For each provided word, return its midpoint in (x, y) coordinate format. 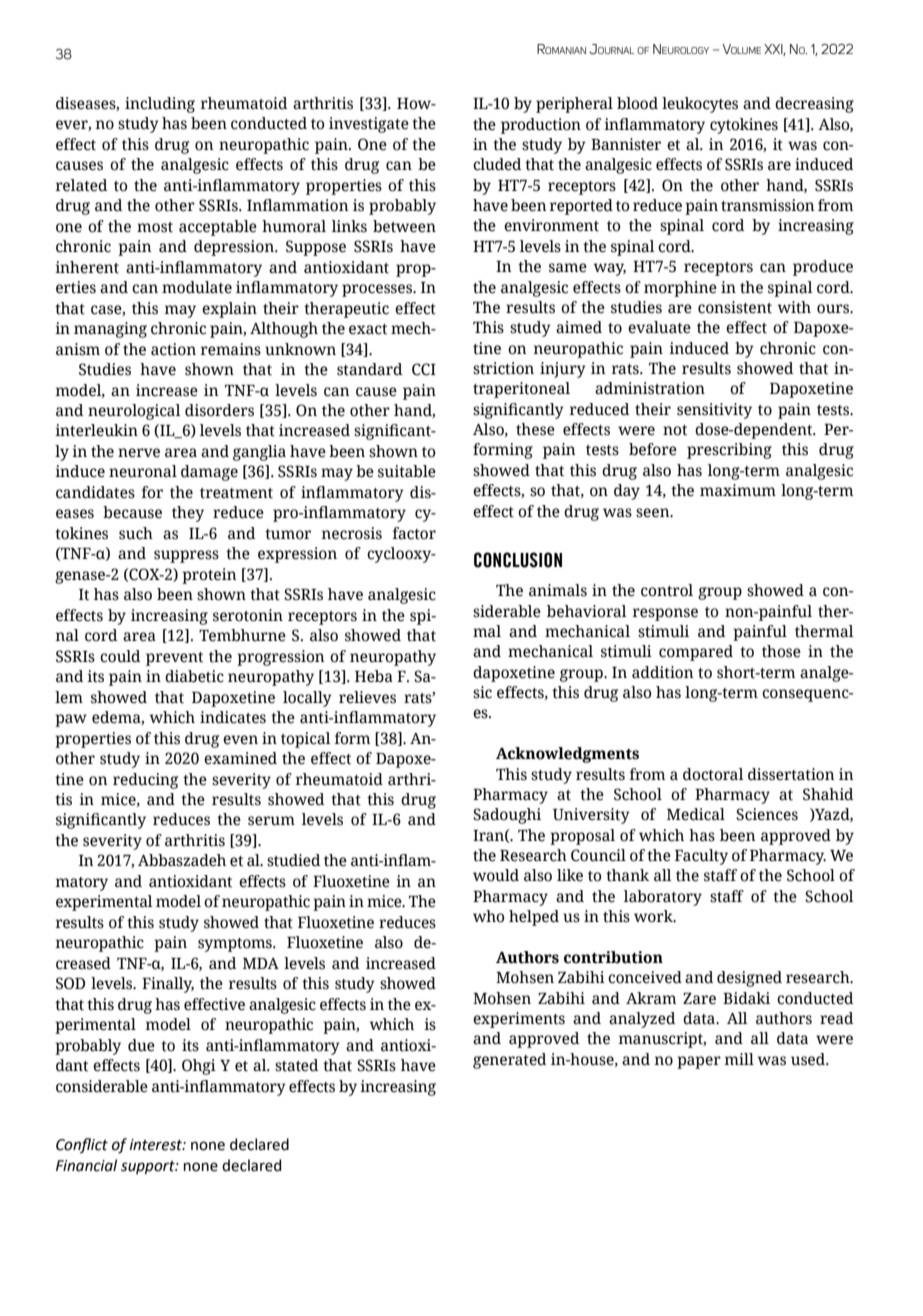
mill (739, 1059)
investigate (369, 125)
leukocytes (700, 105)
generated (510, 1061)
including (160, 105)
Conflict (82, 1145)
